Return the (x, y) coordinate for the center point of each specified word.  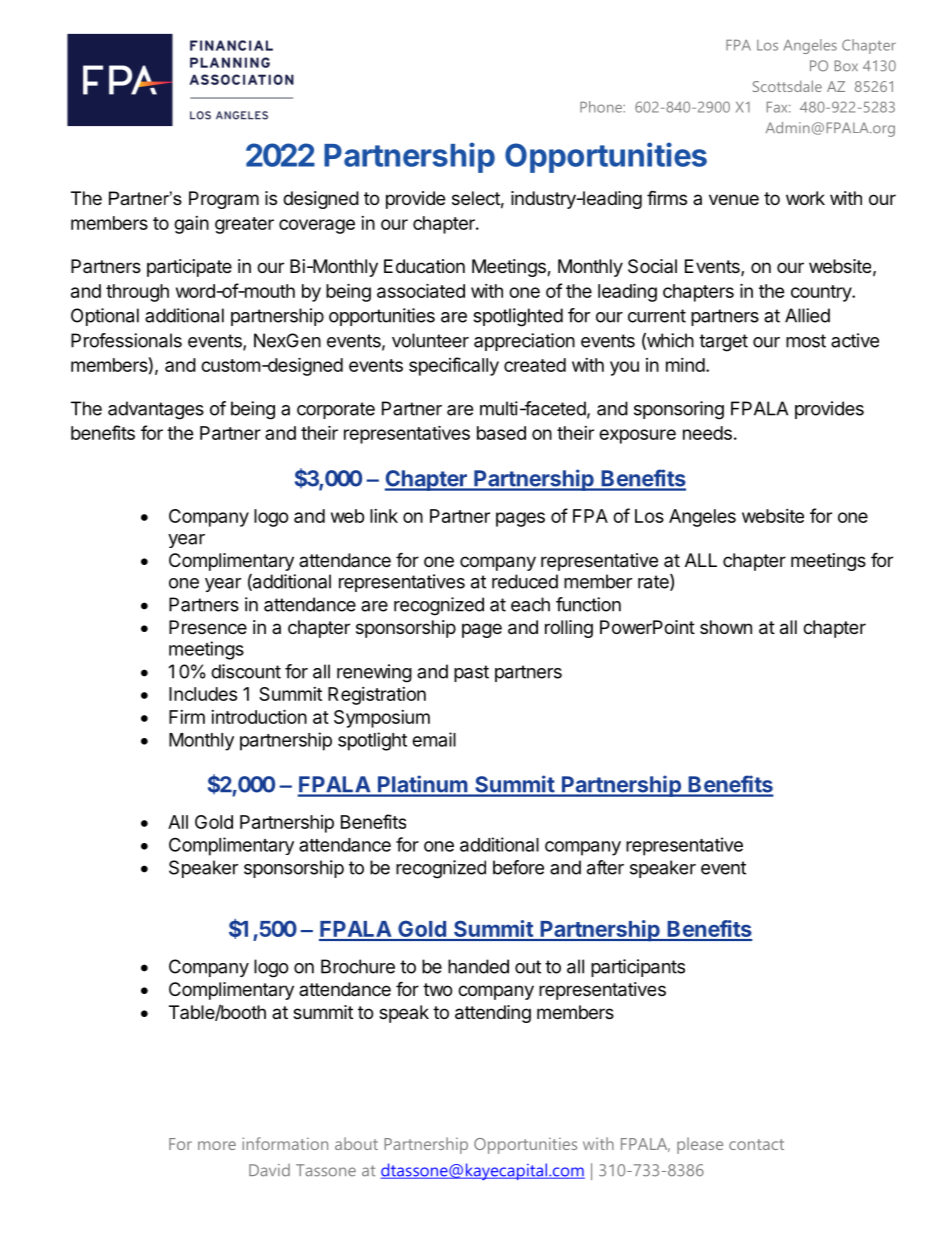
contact (756, 1144)
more (217, 1145)
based (501, 433)
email (434, 739)
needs (707, 433)
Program (224, 200)
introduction (259, 716)
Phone (602, 107)
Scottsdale (787, 86)
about (356, 1143)
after (605, 867)
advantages (156, 410)
